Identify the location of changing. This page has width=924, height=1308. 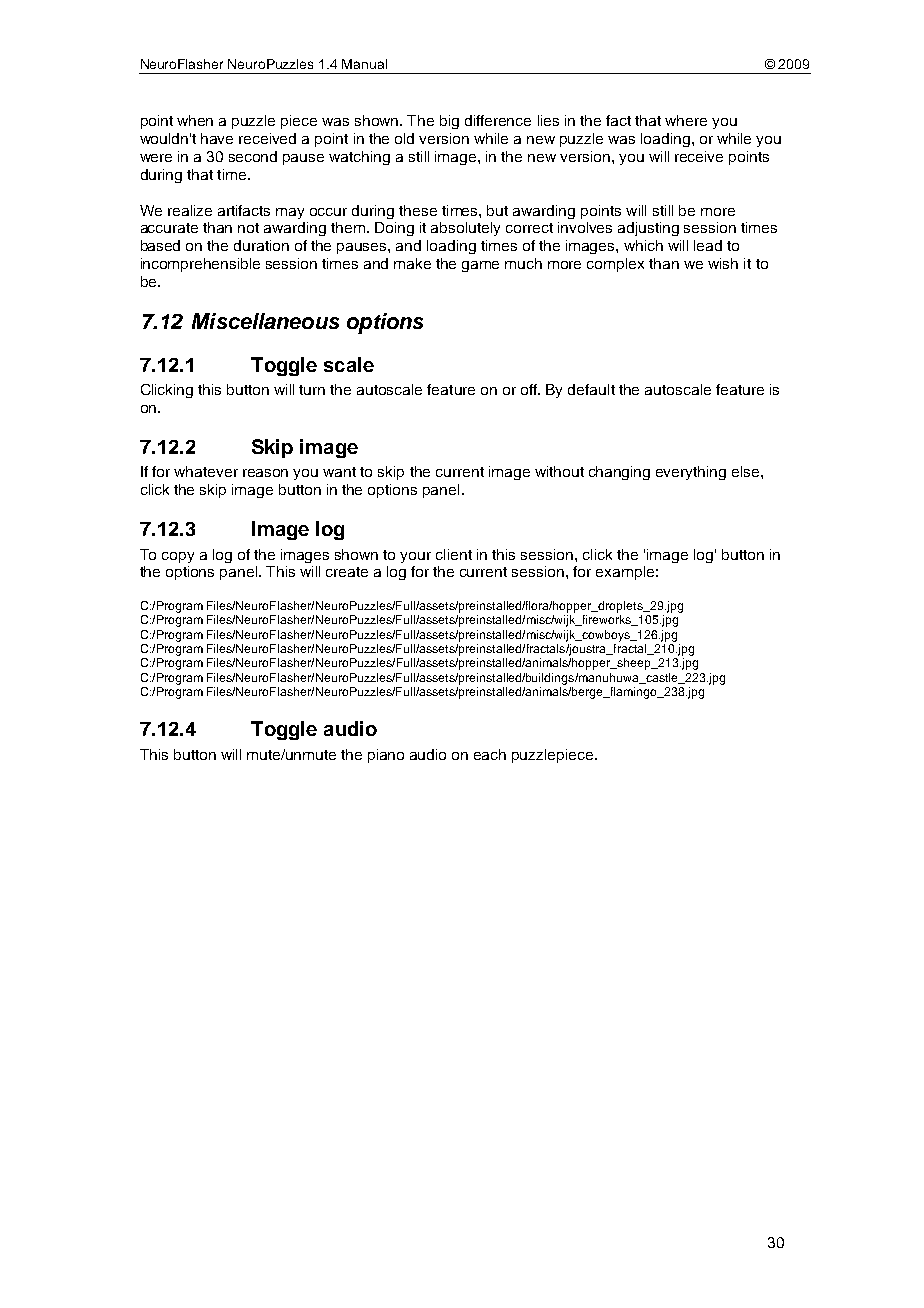
(619, 473).
